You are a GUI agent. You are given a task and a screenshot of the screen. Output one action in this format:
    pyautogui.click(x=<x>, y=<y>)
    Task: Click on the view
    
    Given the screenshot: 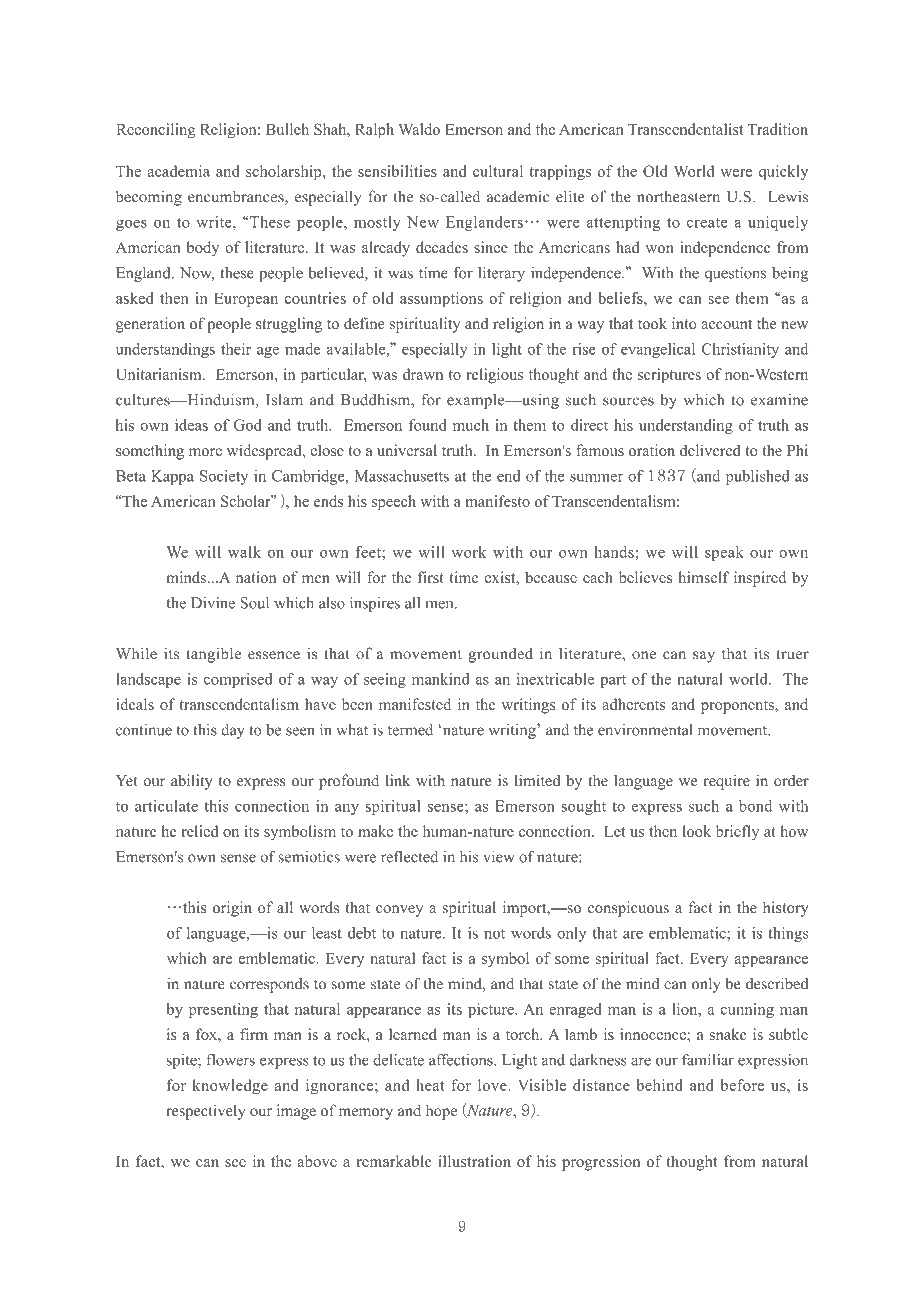 What is the action you would take?
    pyautogui.click(x=498, y=856)
